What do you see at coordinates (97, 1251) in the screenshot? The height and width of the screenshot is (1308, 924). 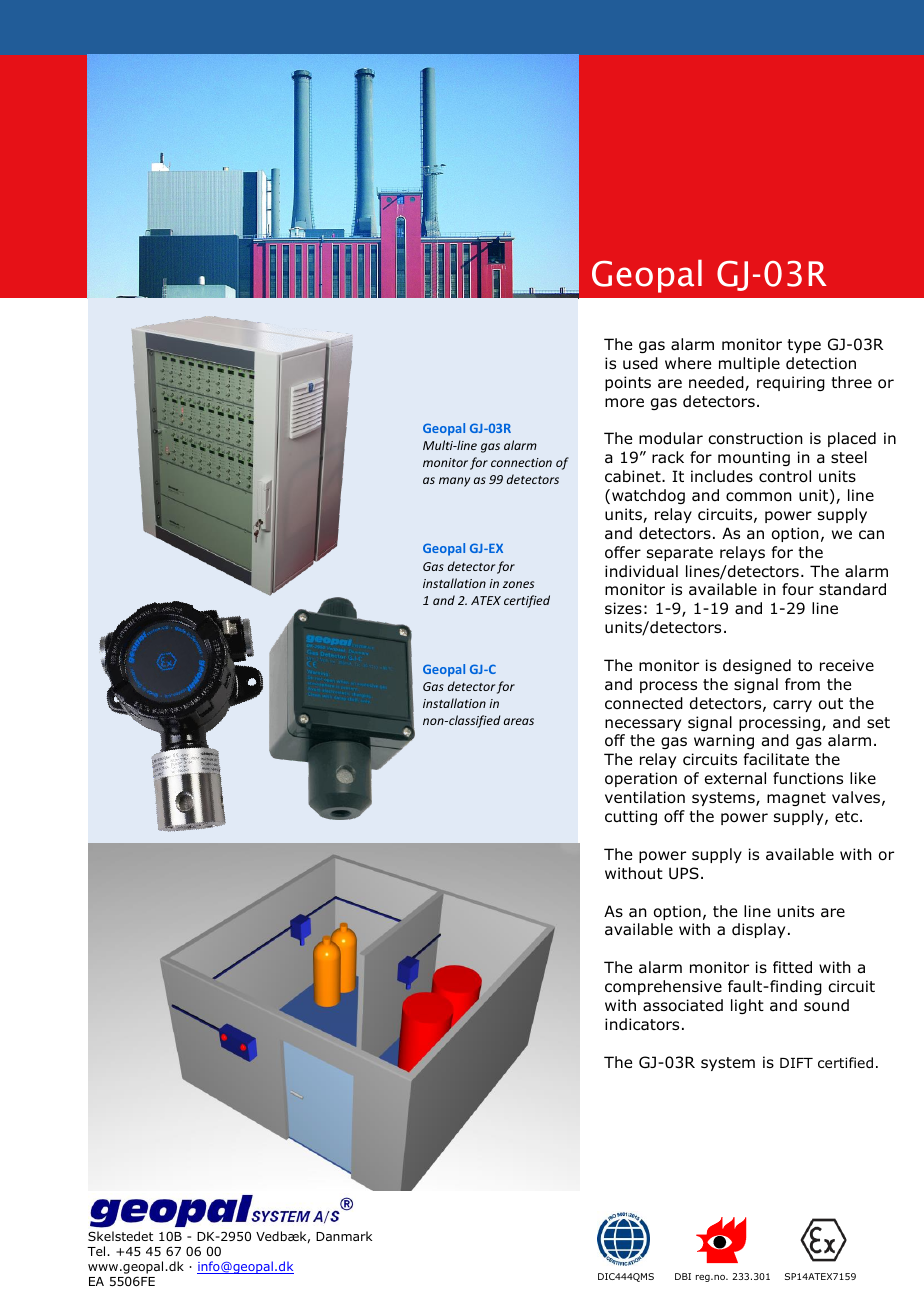 I see `Tel` at bounding box center [97, 1251].
